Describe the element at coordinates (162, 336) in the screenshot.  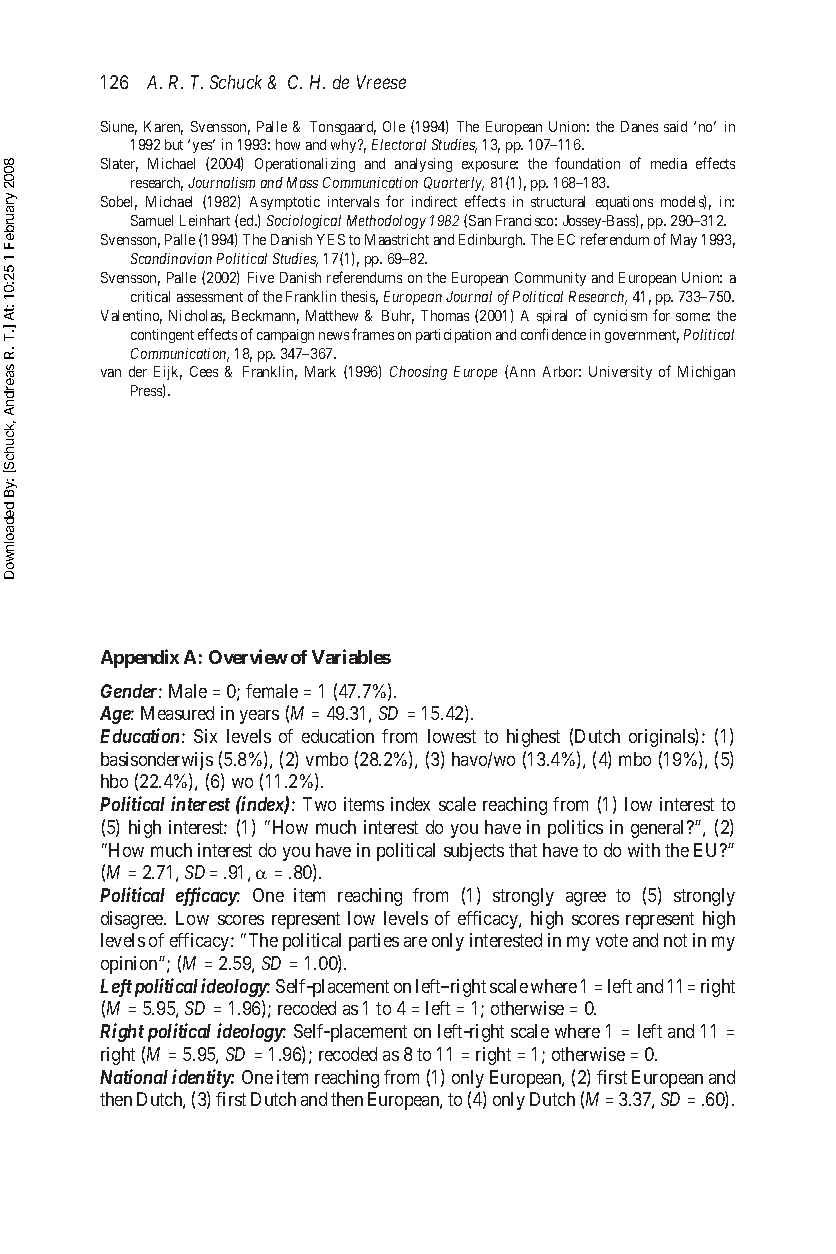
I see `contingent` at that location.
